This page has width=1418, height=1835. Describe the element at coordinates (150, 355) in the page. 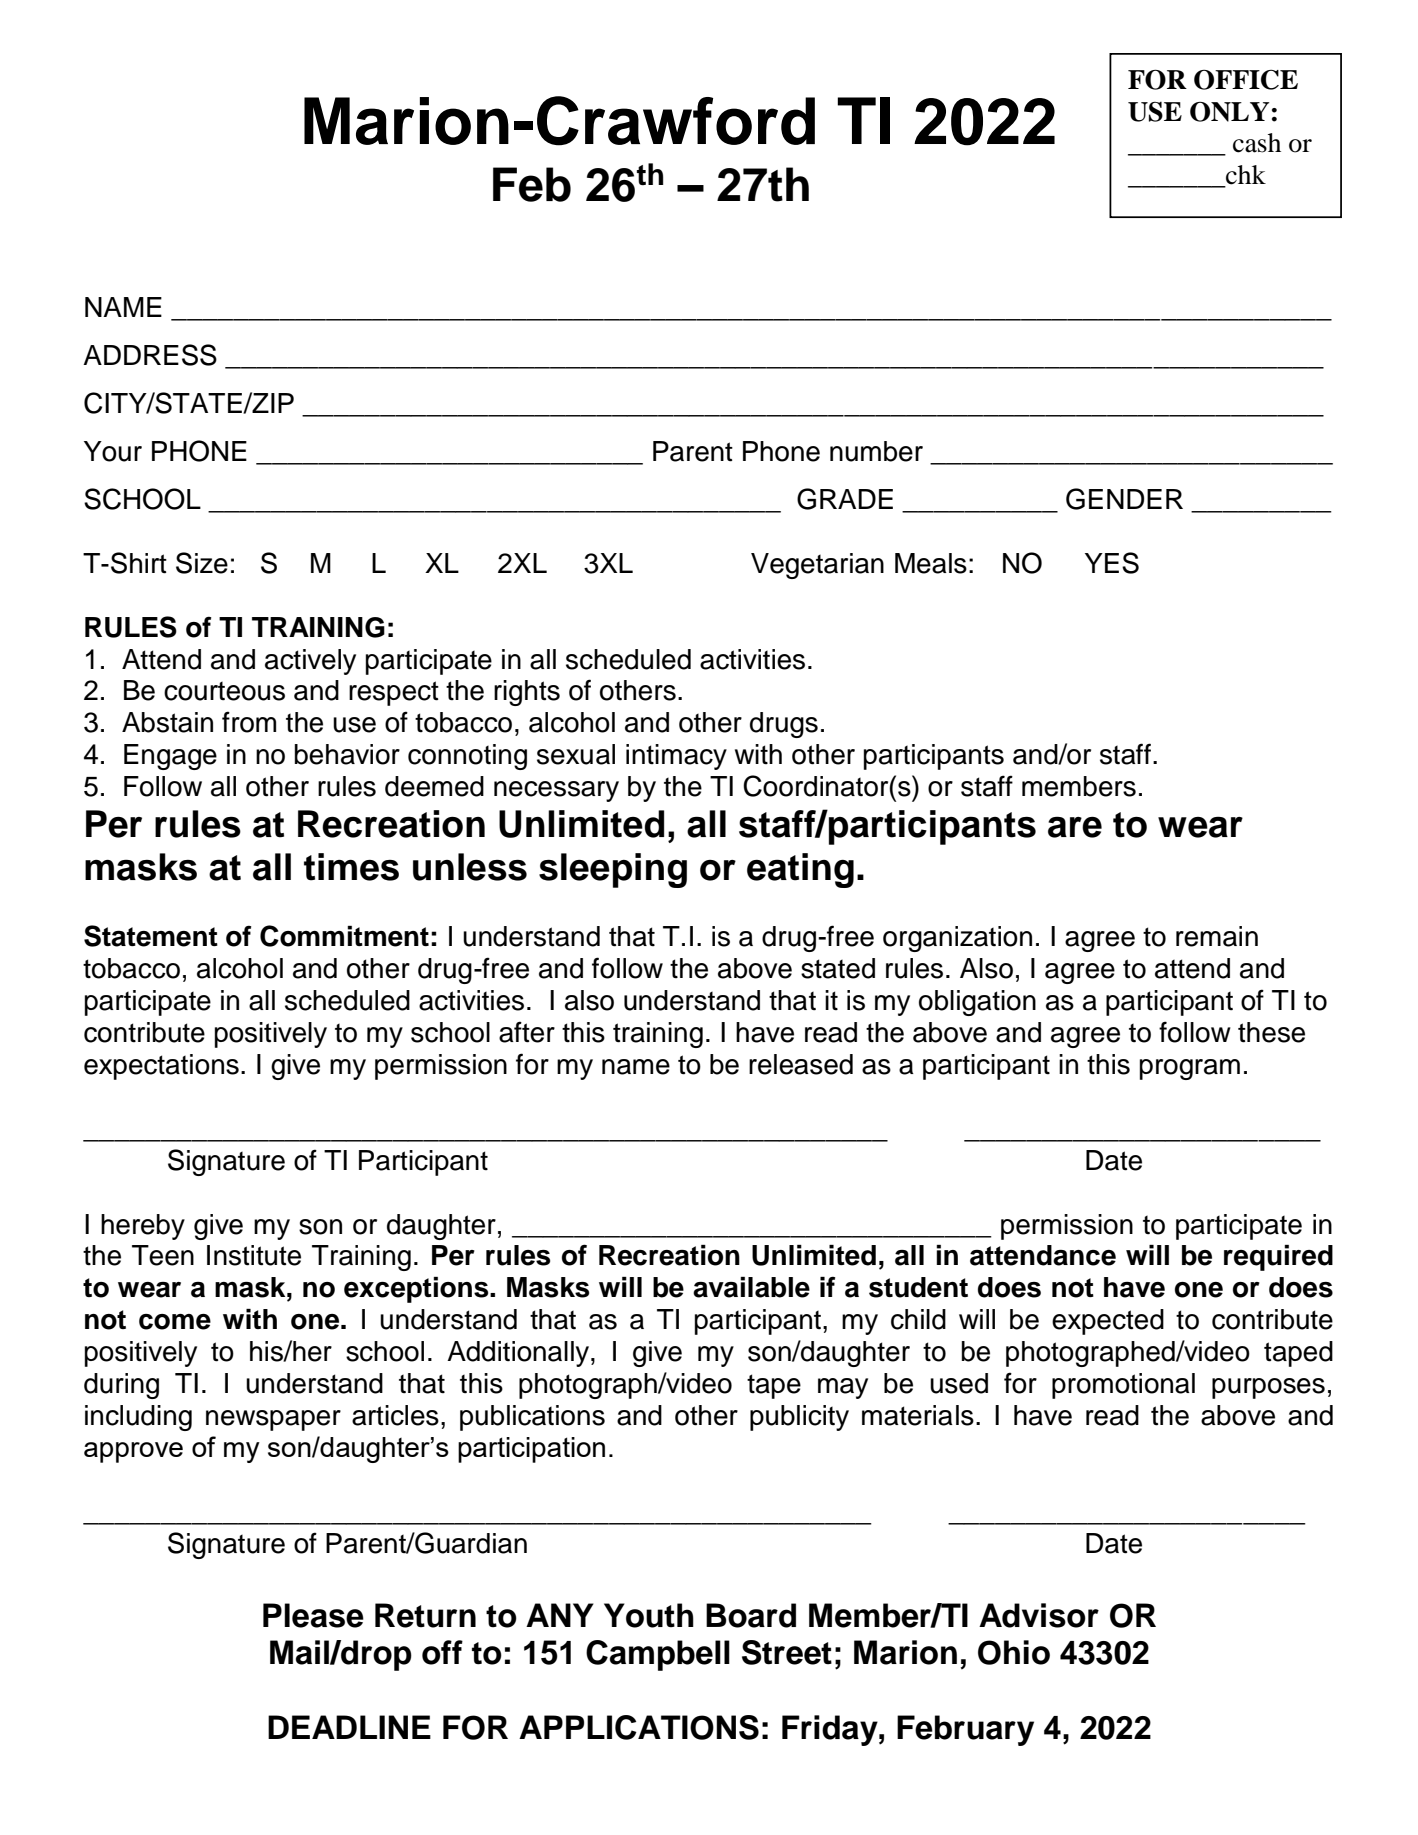

I see `ADDRESS` at that location.
